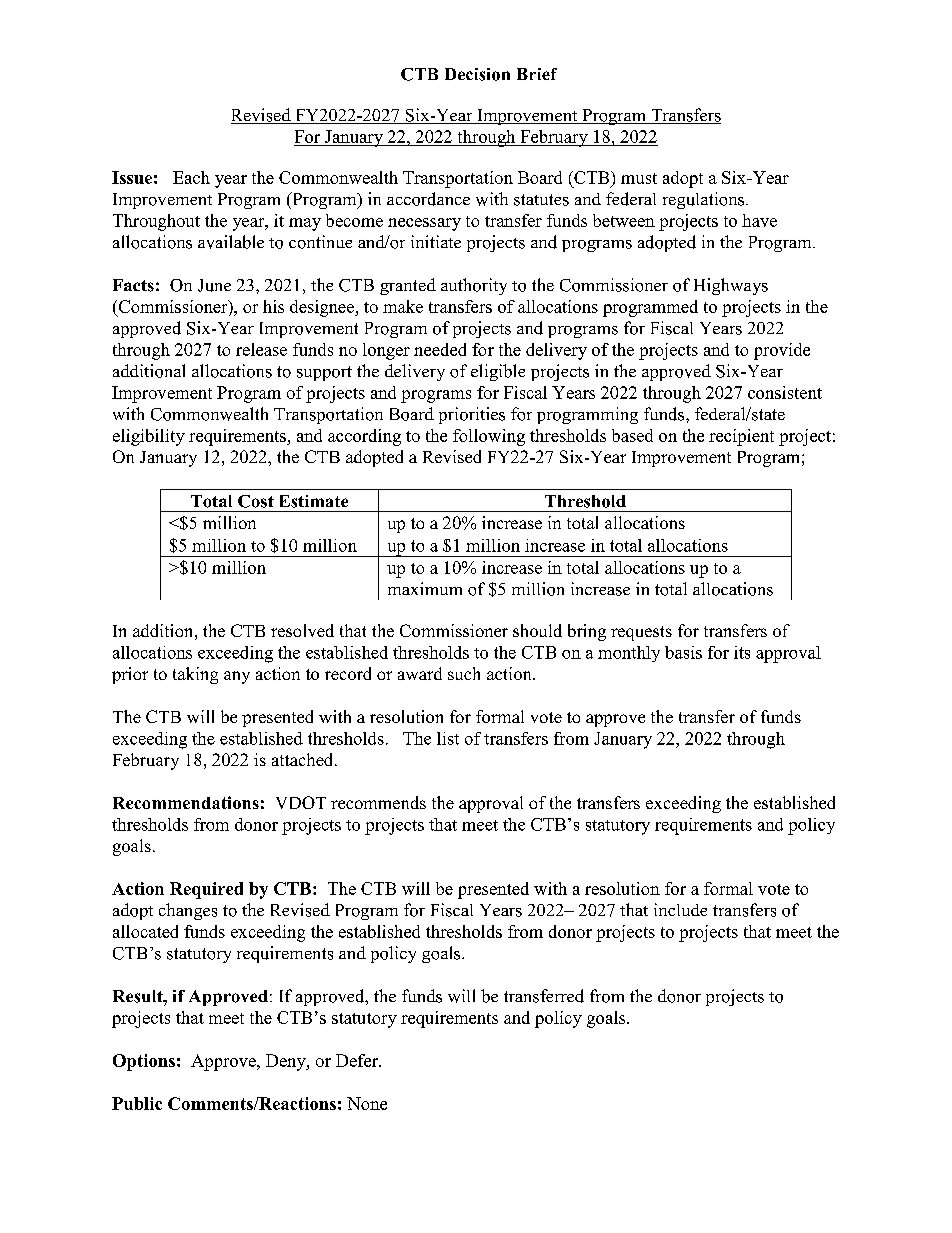 This page has height=1233, width=952. Describe the element at coordinates (440, 349) in the page. I see `needed` at that location.
